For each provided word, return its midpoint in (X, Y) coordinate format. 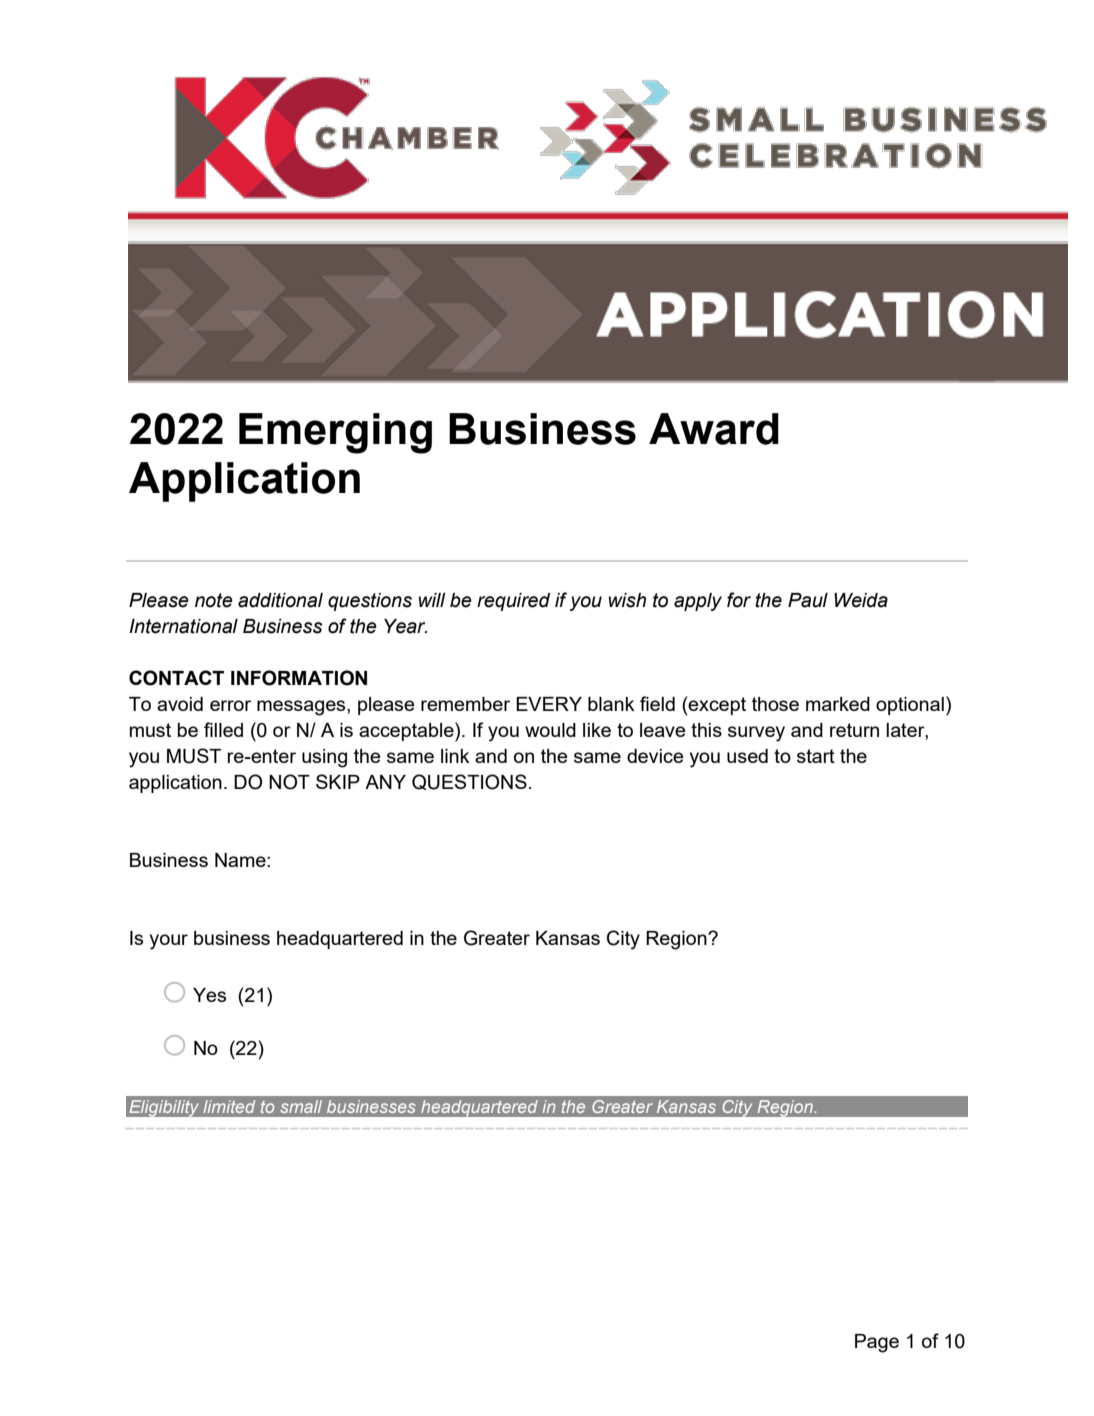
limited (229, 1106)
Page (877, 1343)
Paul (808, 600)
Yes (209, 995)
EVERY (549, 704)
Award (714, 429)
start (816, 756)
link (455, 756)
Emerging (335, 433)
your (169, 942)
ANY (385, 782)
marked (838, 704)
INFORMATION (299, 678)
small (301, 1106)
